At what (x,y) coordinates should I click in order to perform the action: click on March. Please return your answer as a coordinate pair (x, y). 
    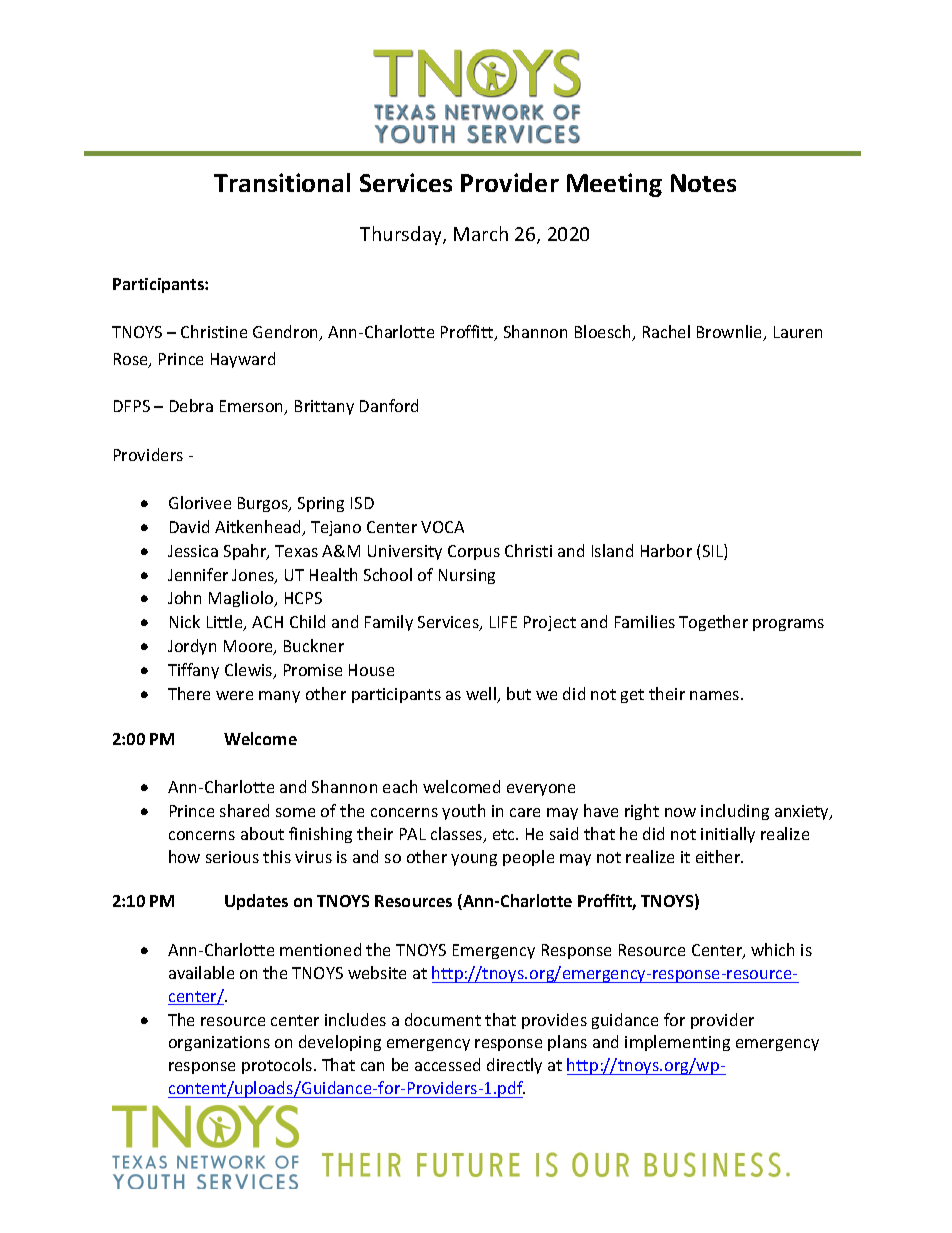
    Looking at the image, I should click on (481, 233).
